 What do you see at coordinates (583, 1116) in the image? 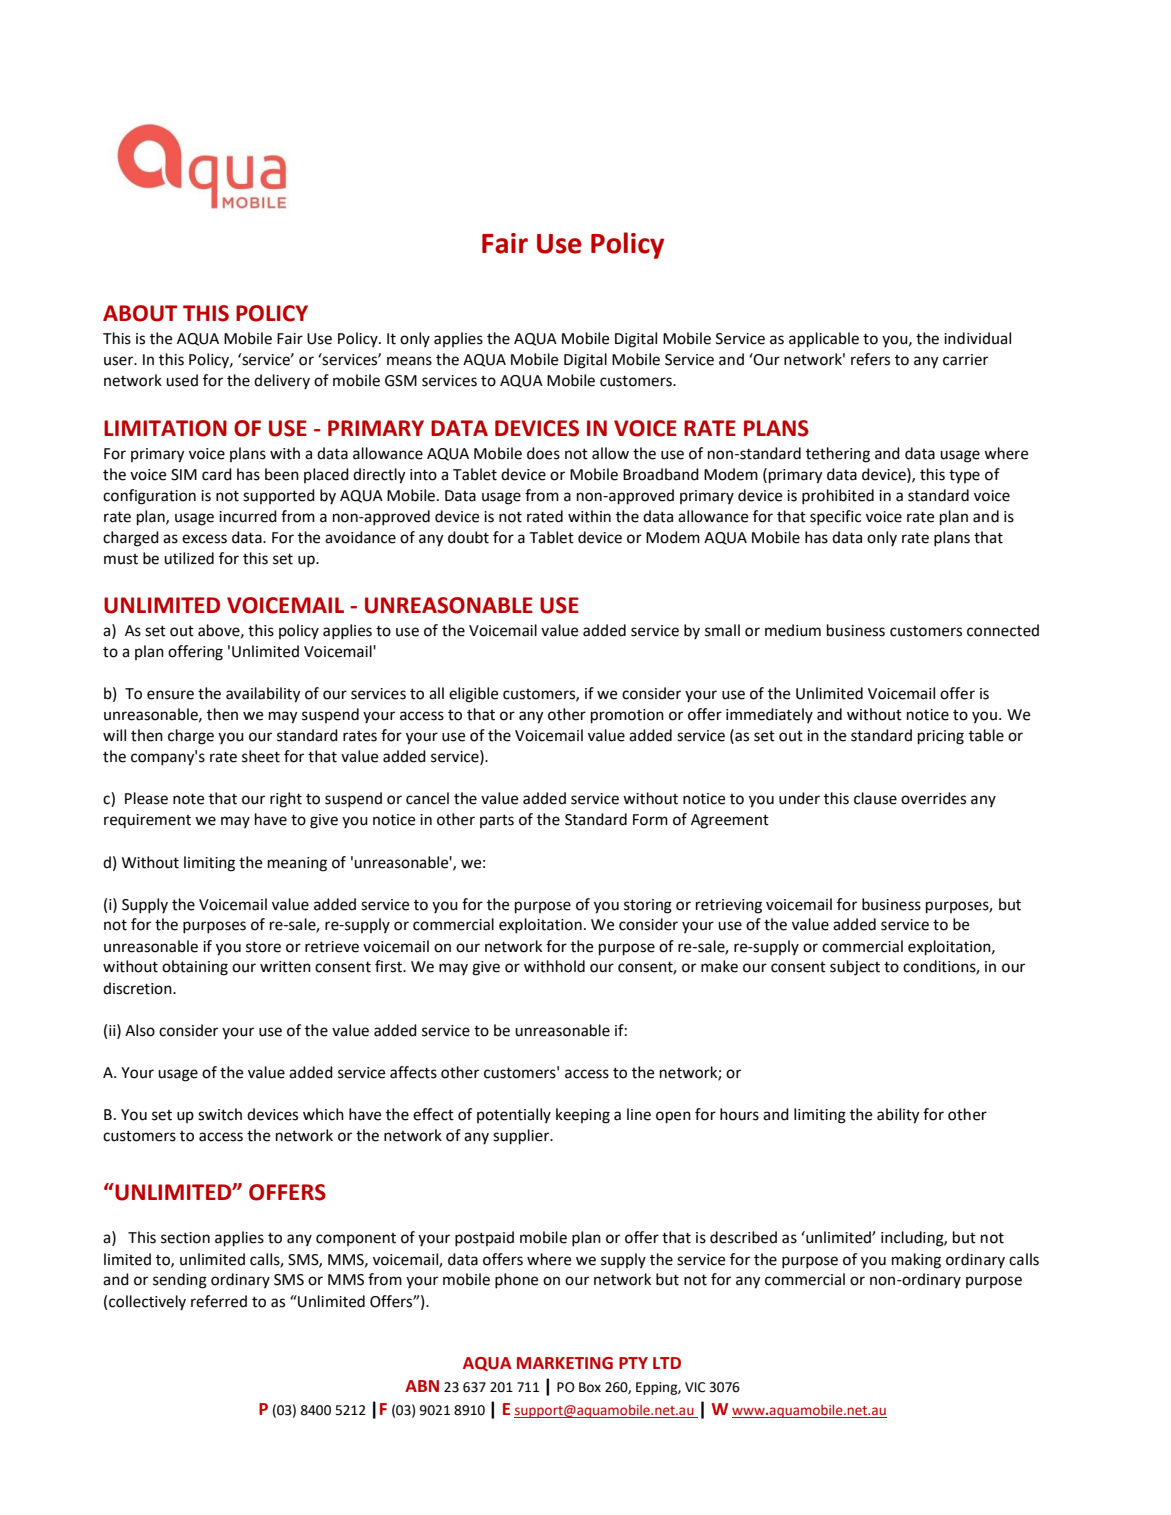
I see `keeping` at bounding box center [583, 1116].
